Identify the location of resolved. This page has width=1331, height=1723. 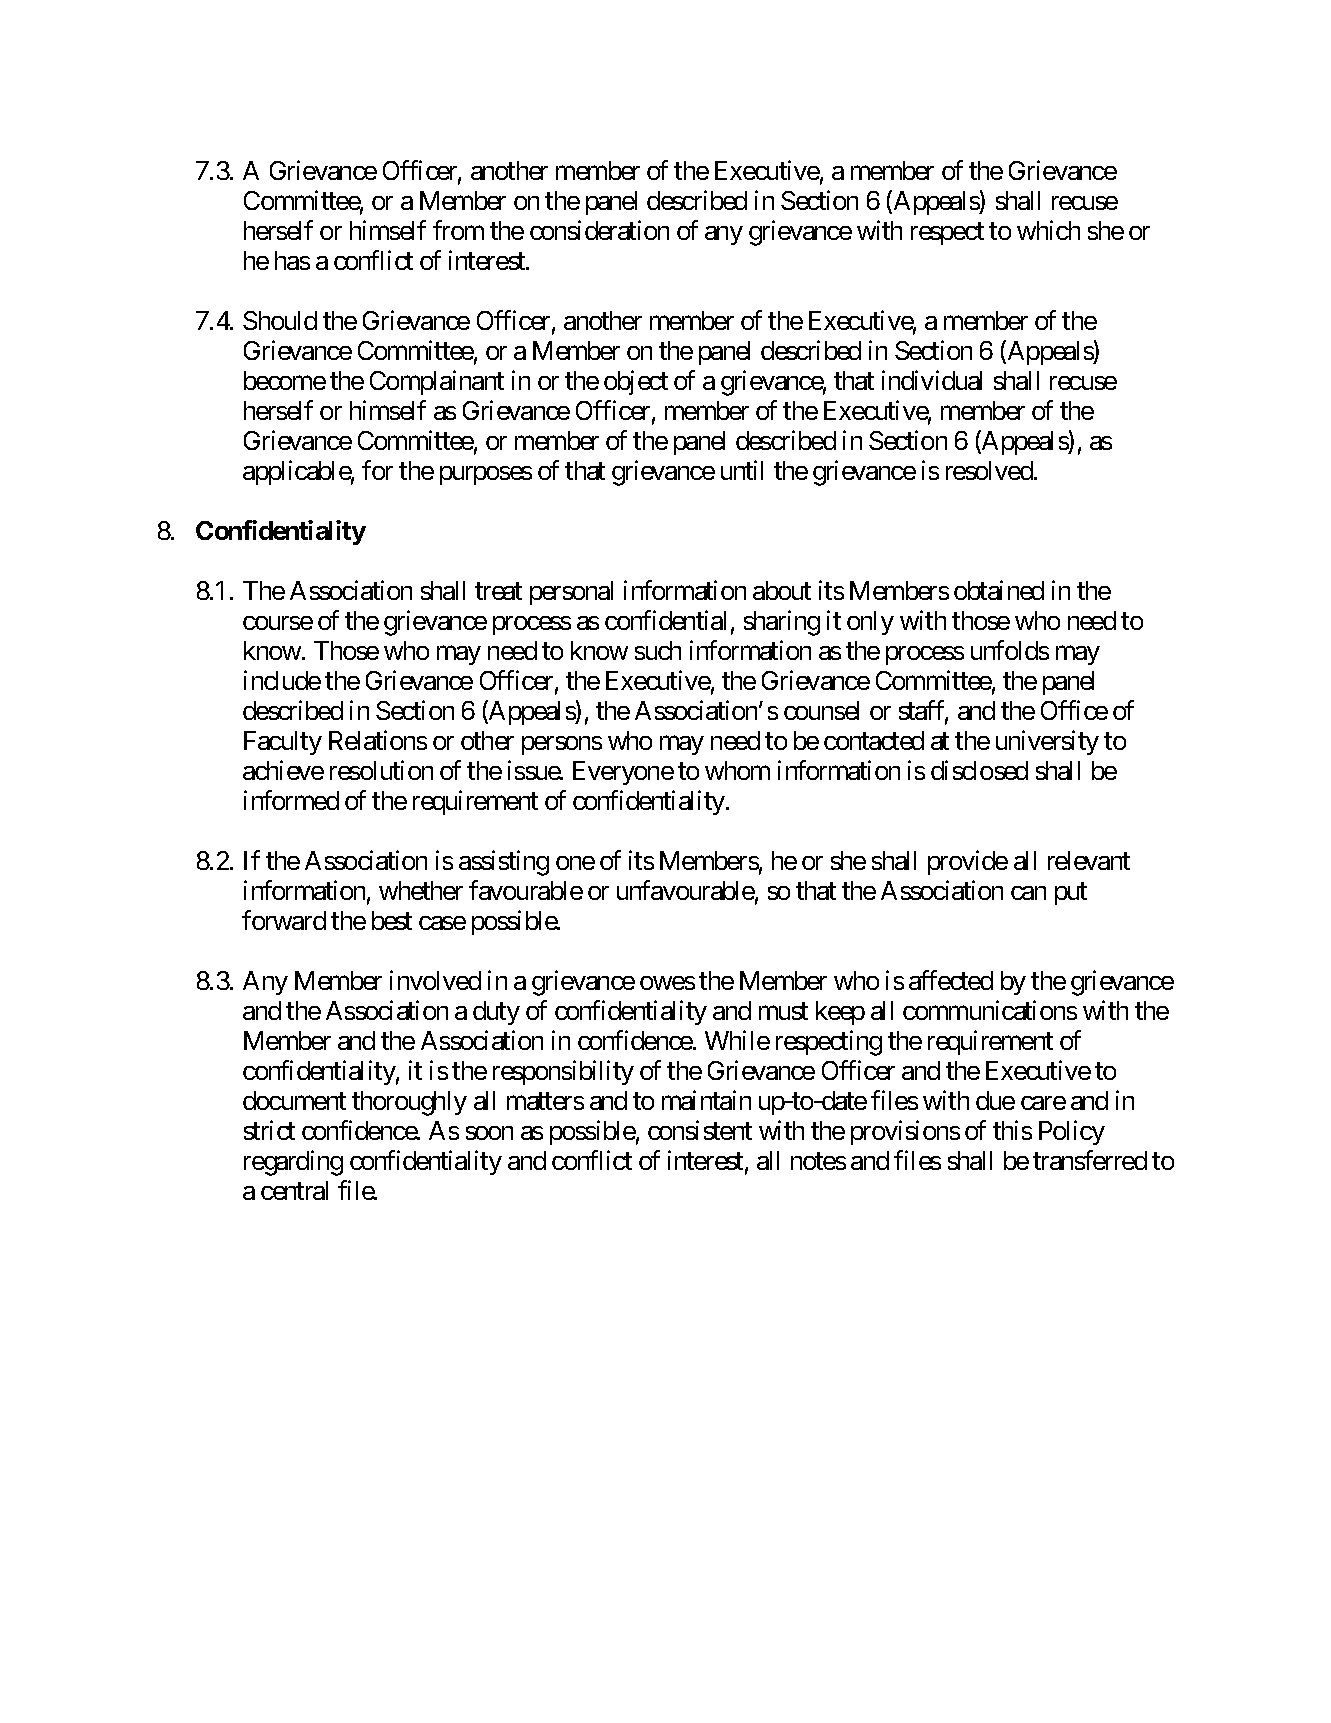
(990, 470).
